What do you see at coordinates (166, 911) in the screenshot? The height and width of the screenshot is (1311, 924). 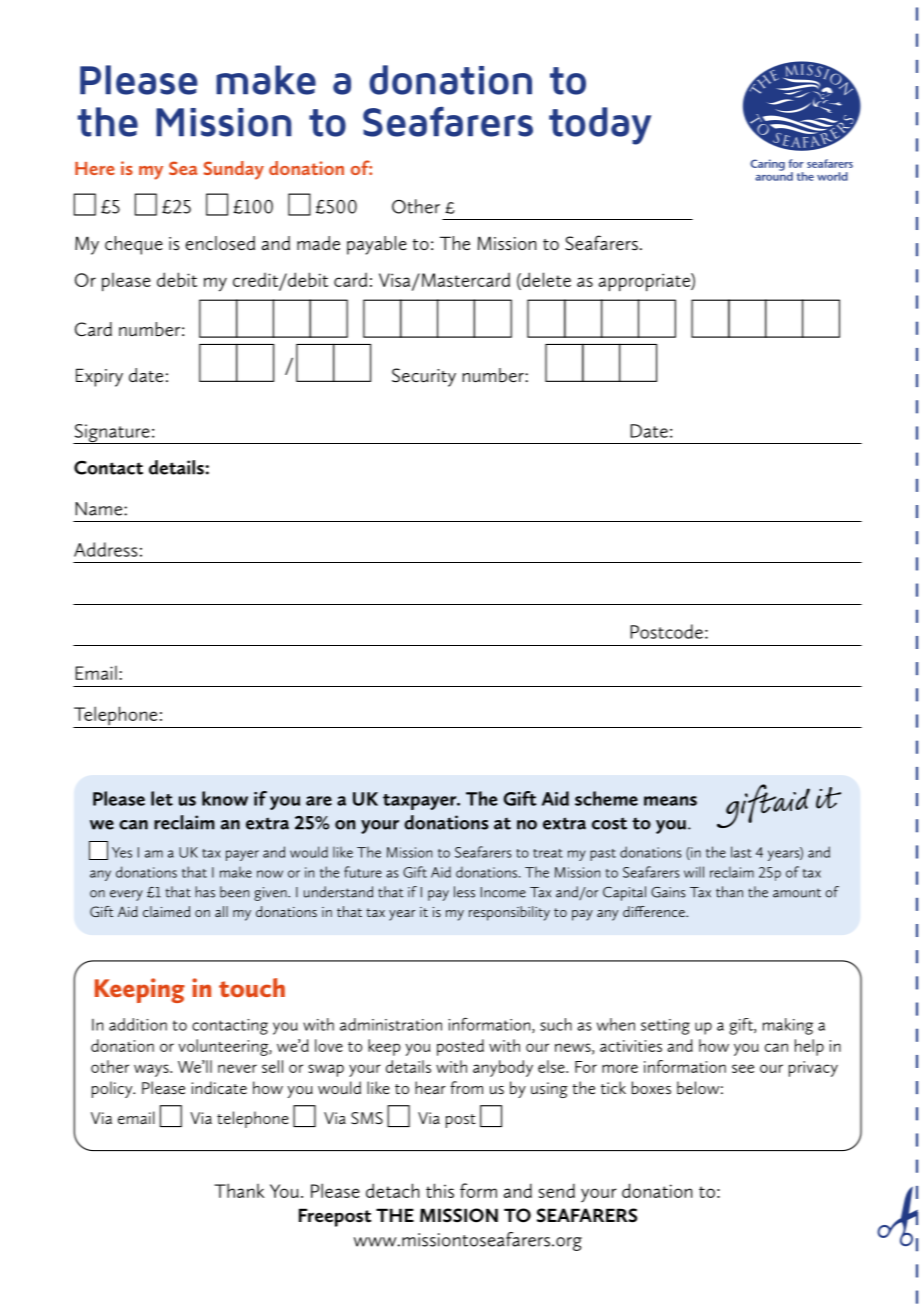 I see `claimed` at bounding box center [166, 911].
